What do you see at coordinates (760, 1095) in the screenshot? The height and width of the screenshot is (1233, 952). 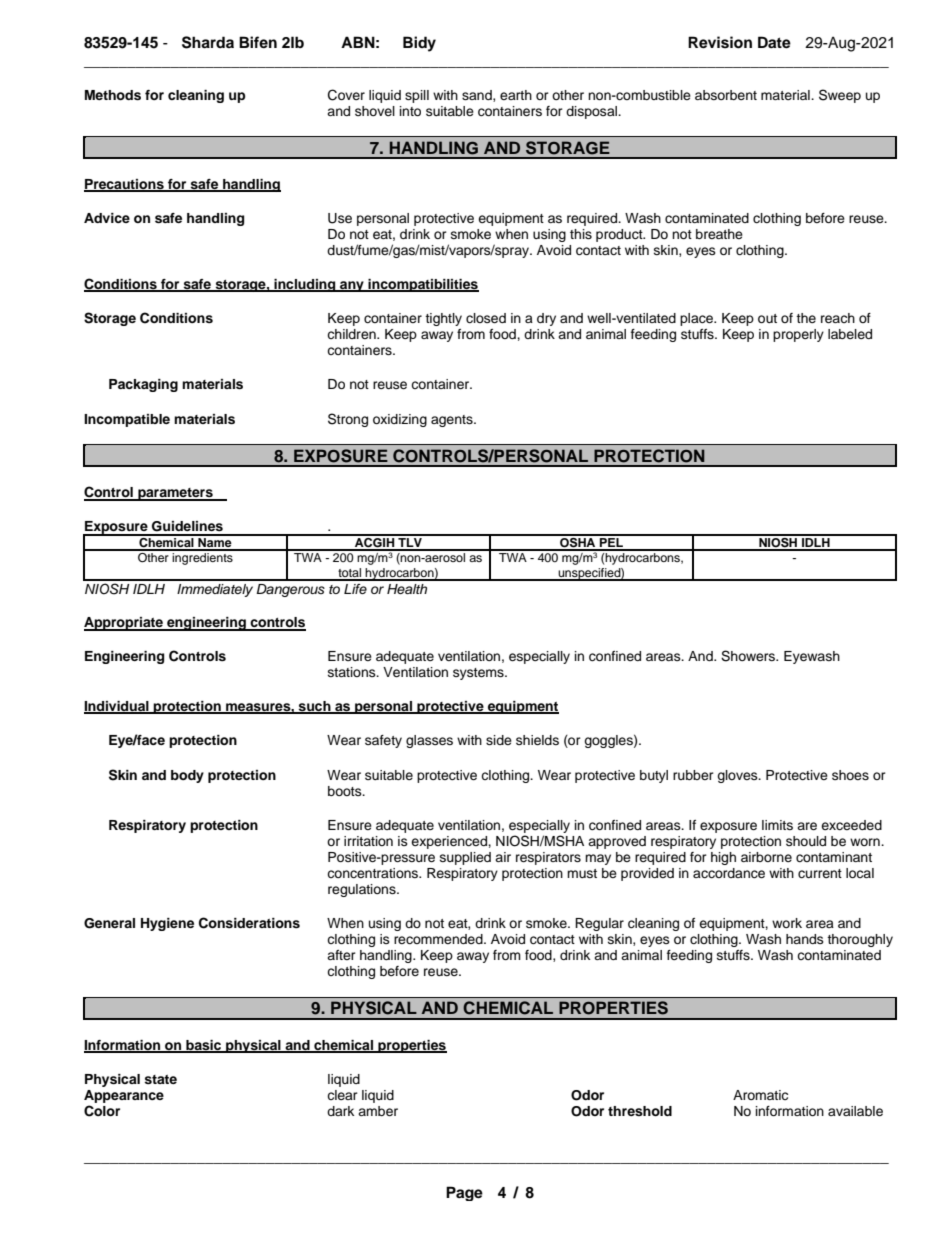 I see `Aromatic` at bounding box center [760, 1095].
